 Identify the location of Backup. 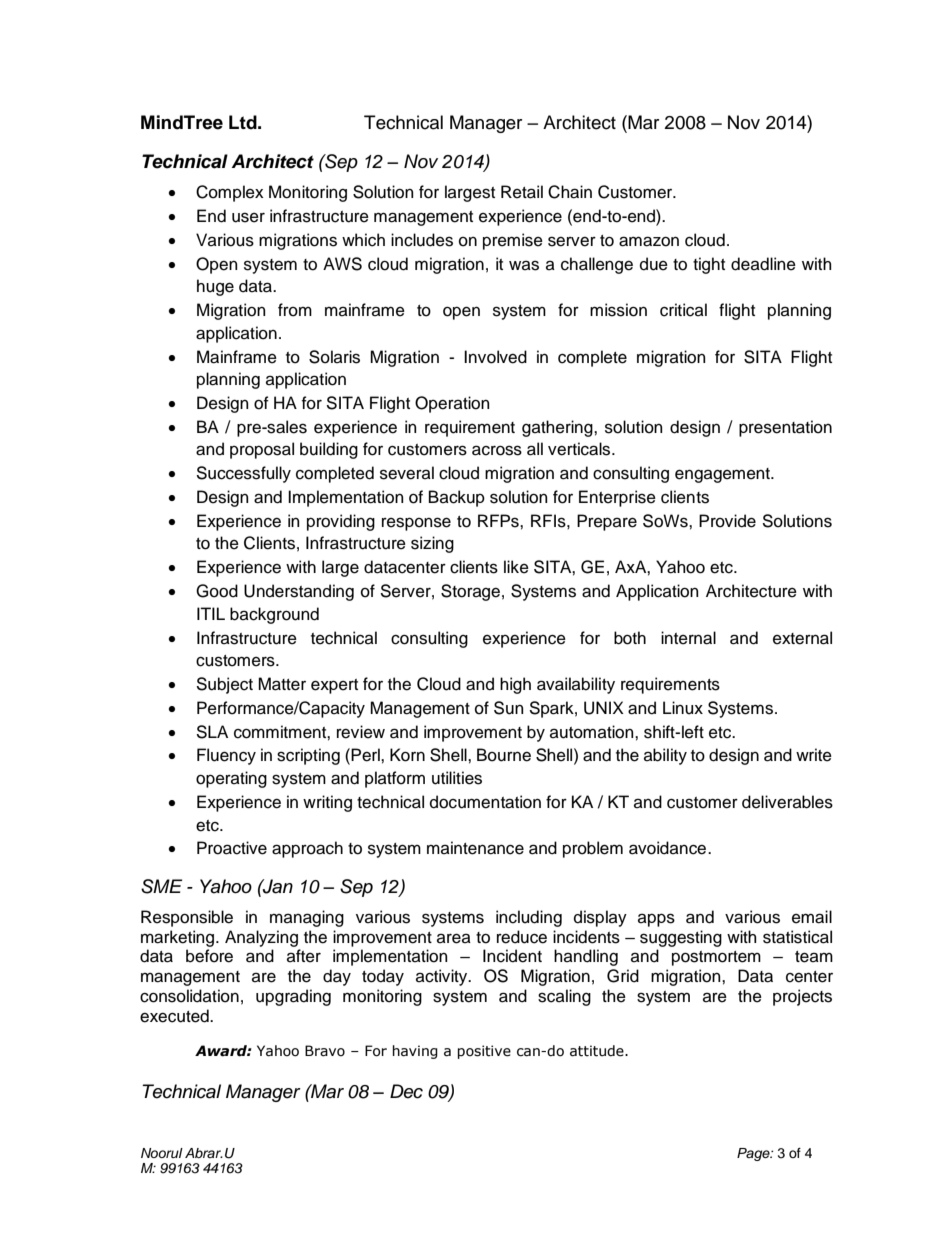
(457, 498).
